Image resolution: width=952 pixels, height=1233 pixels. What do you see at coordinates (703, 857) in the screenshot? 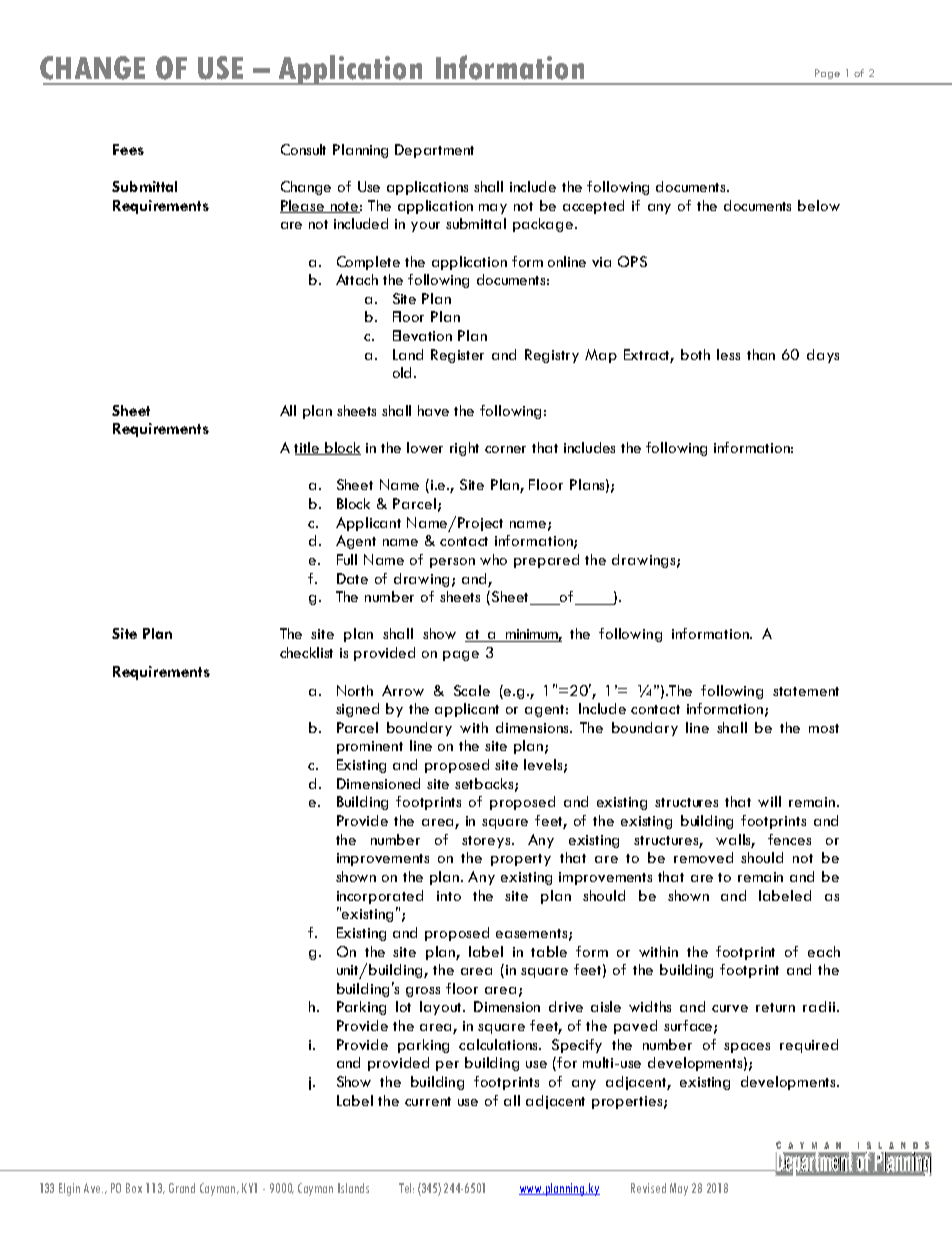
I see `removed` at bounding box center [703, 857].
